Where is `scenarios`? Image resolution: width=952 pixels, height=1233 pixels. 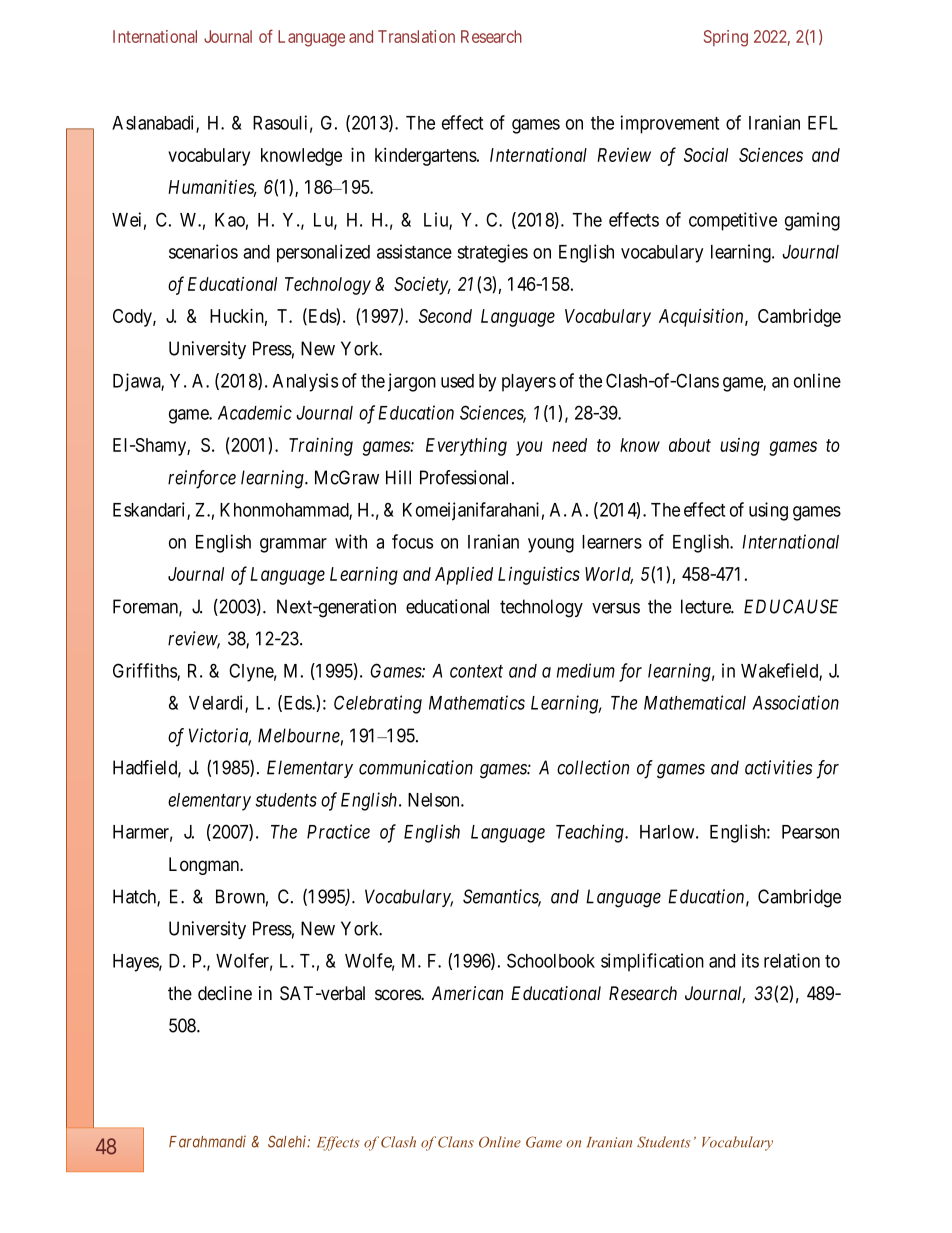 scenarios is located at coordinates (203, 251).
